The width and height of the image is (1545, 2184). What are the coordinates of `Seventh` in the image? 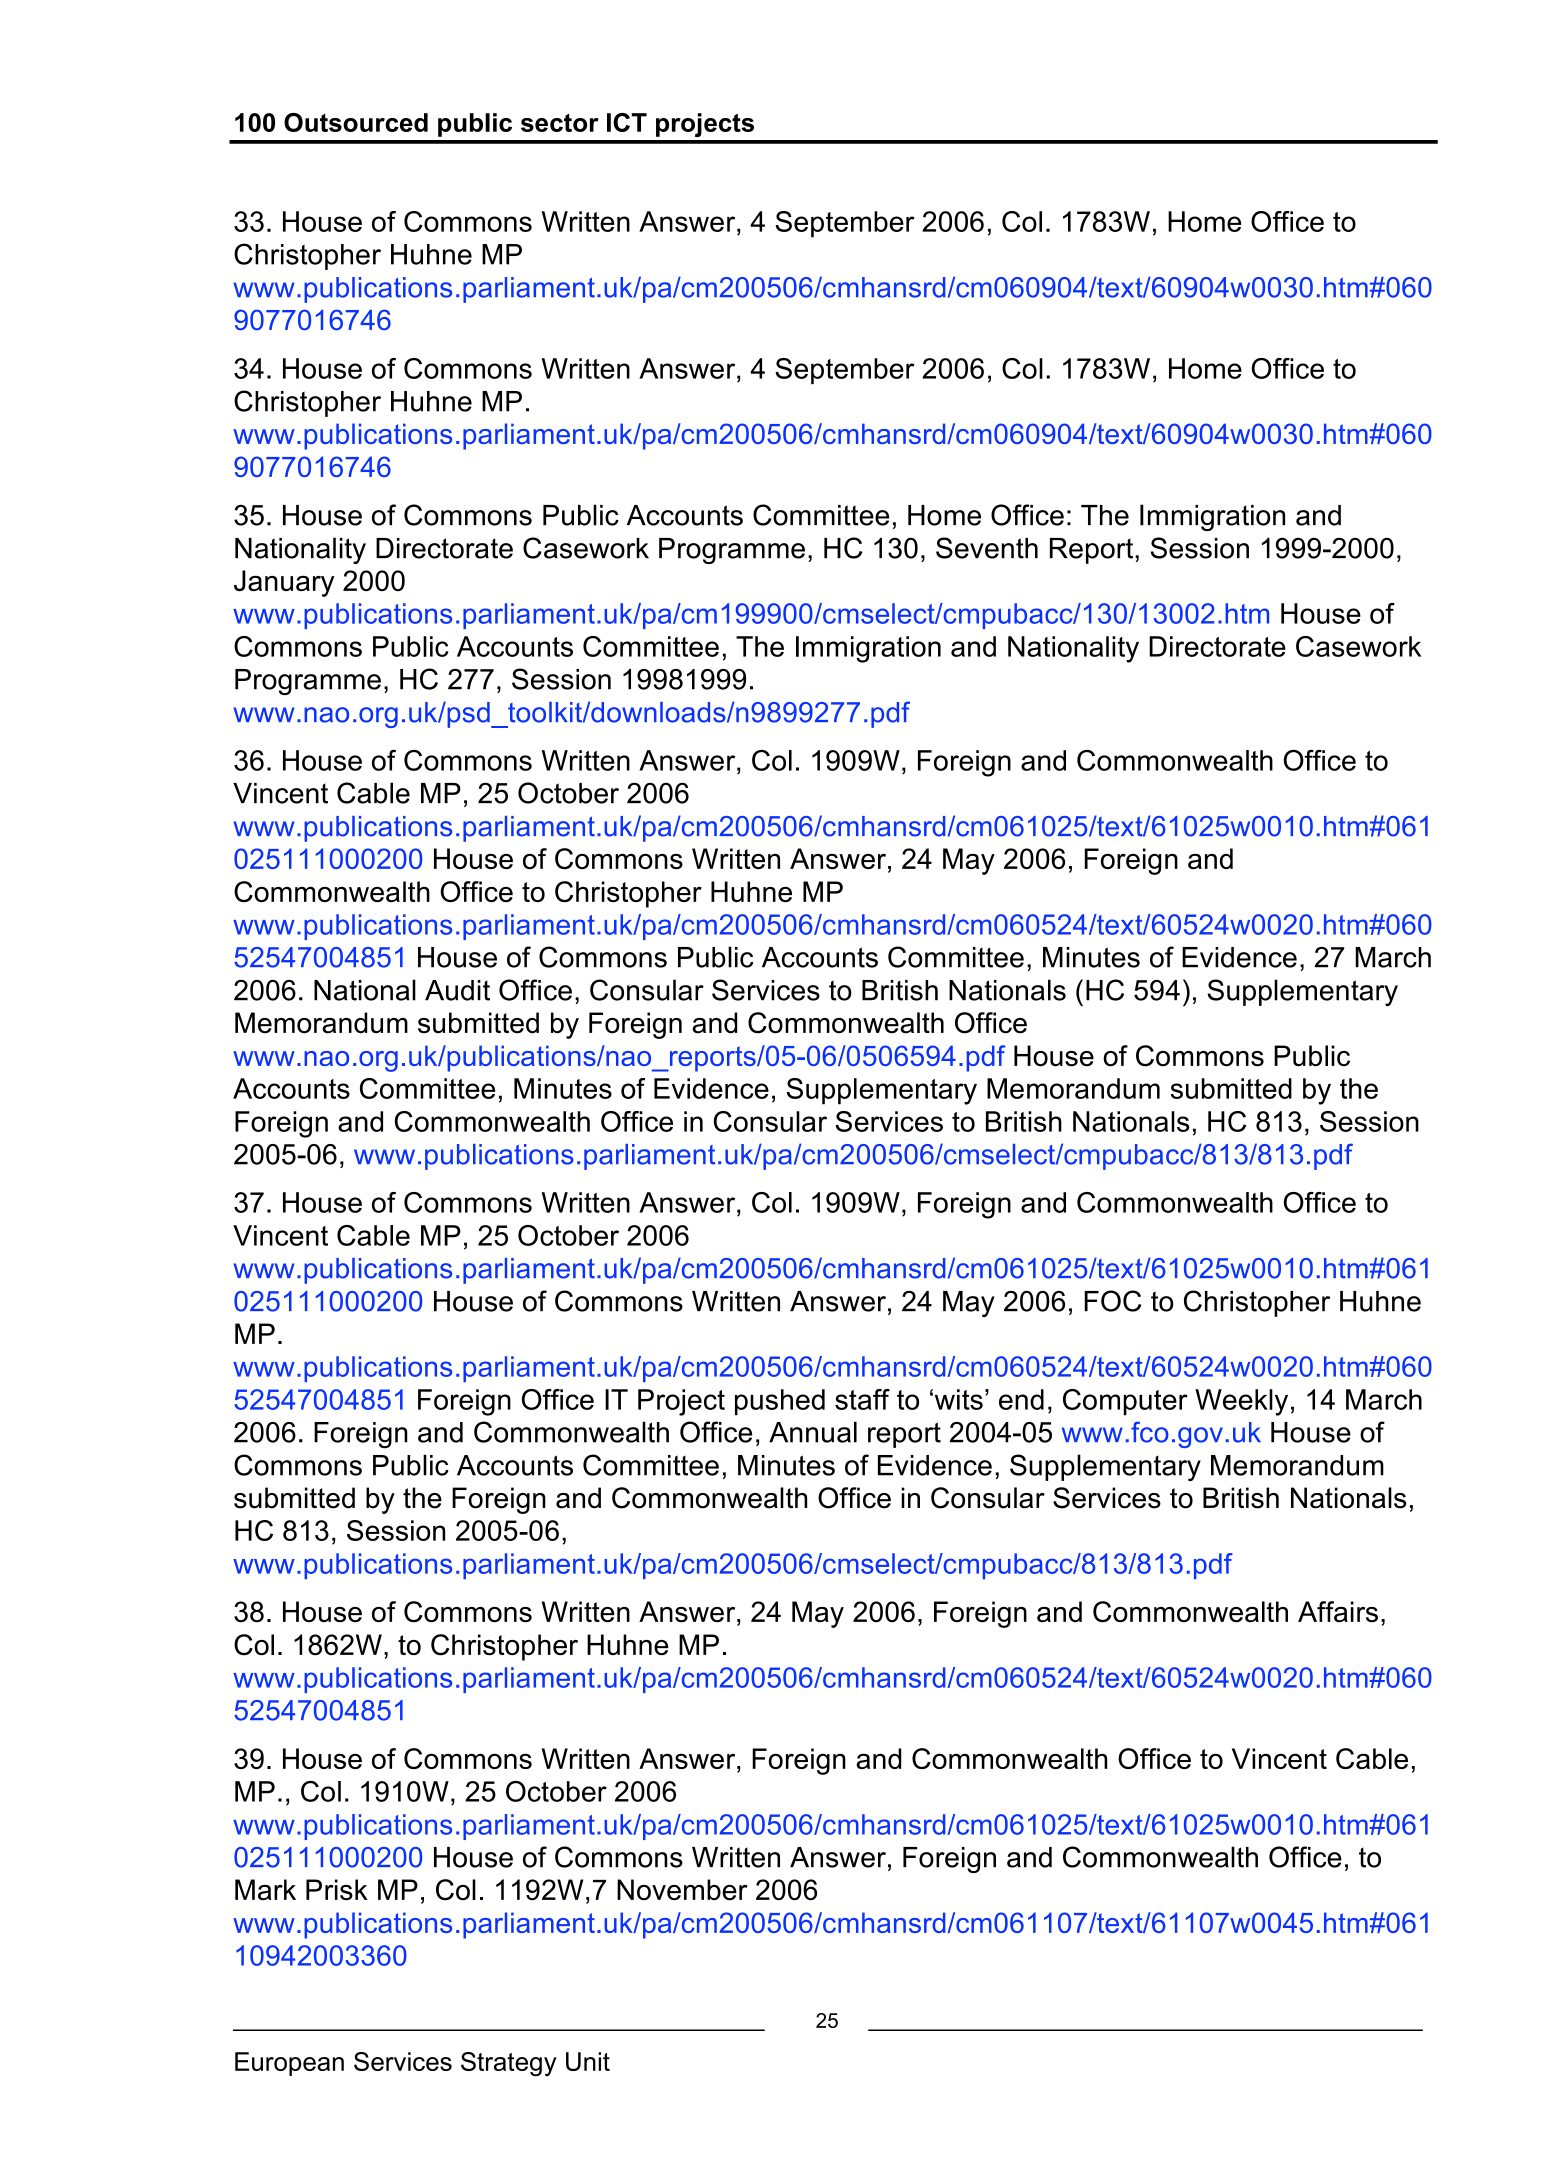 It's located at (987, 548).
